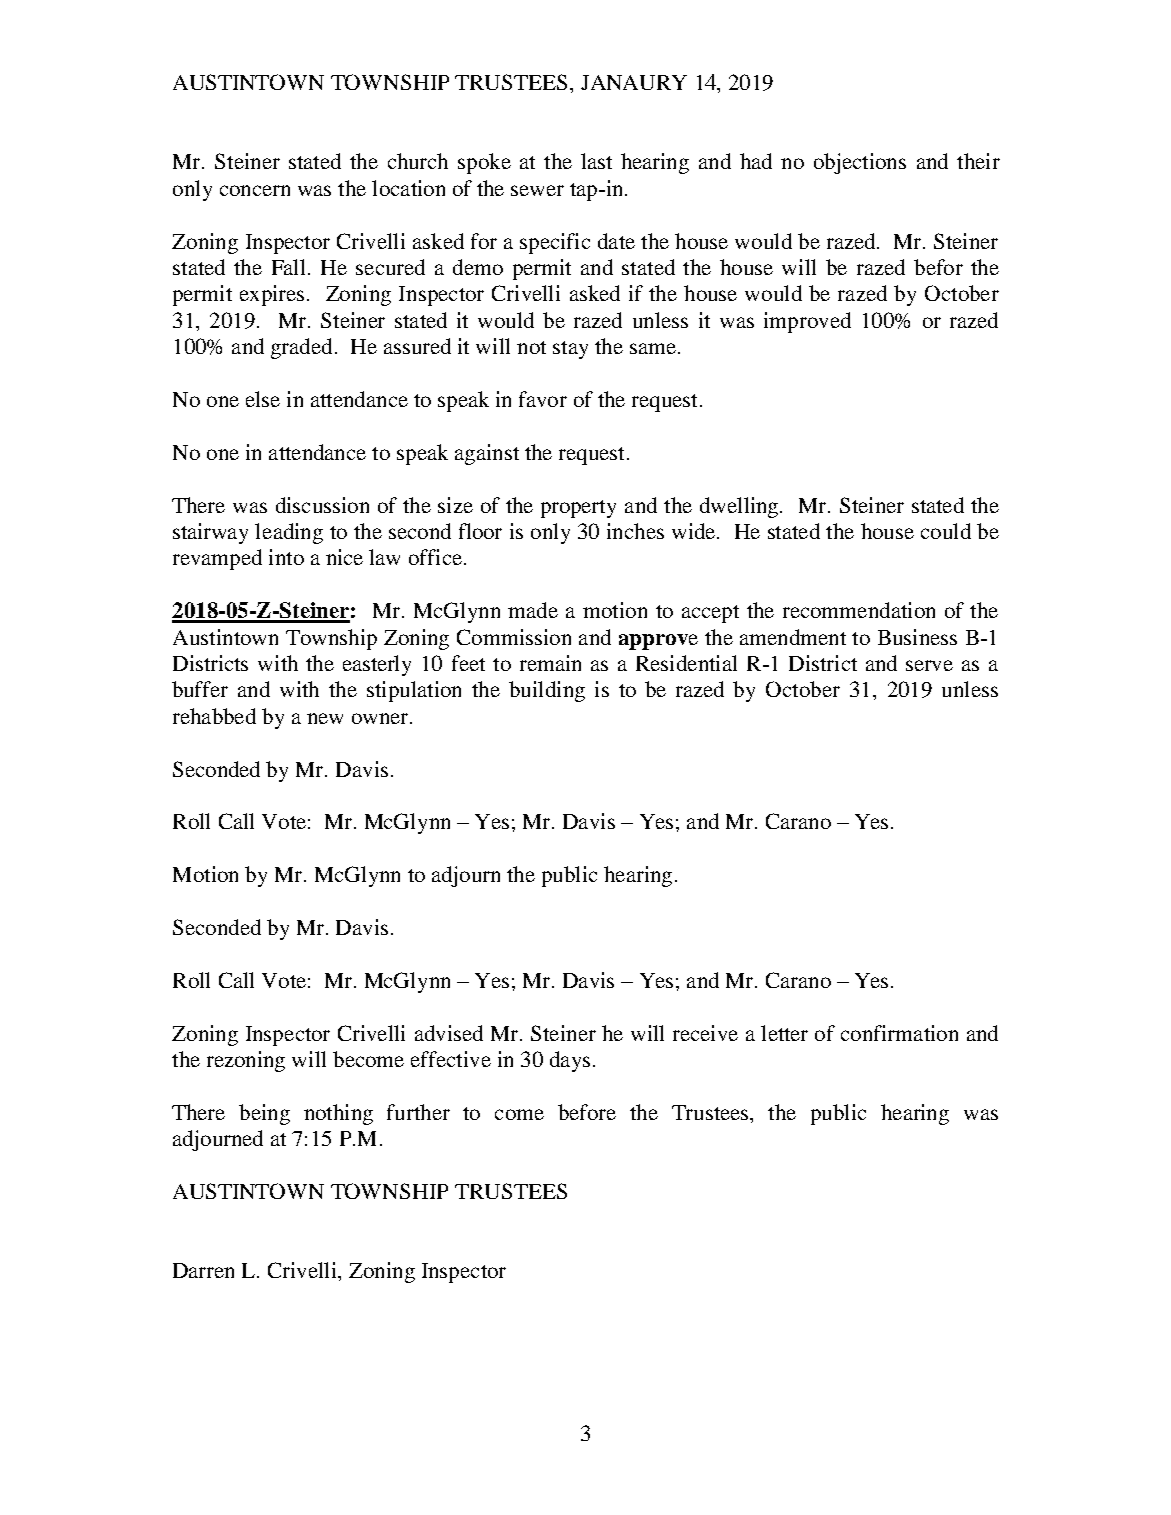 The width and height of the screenshot is (1171, 1515). I want to click on last, so click(596, 161).
